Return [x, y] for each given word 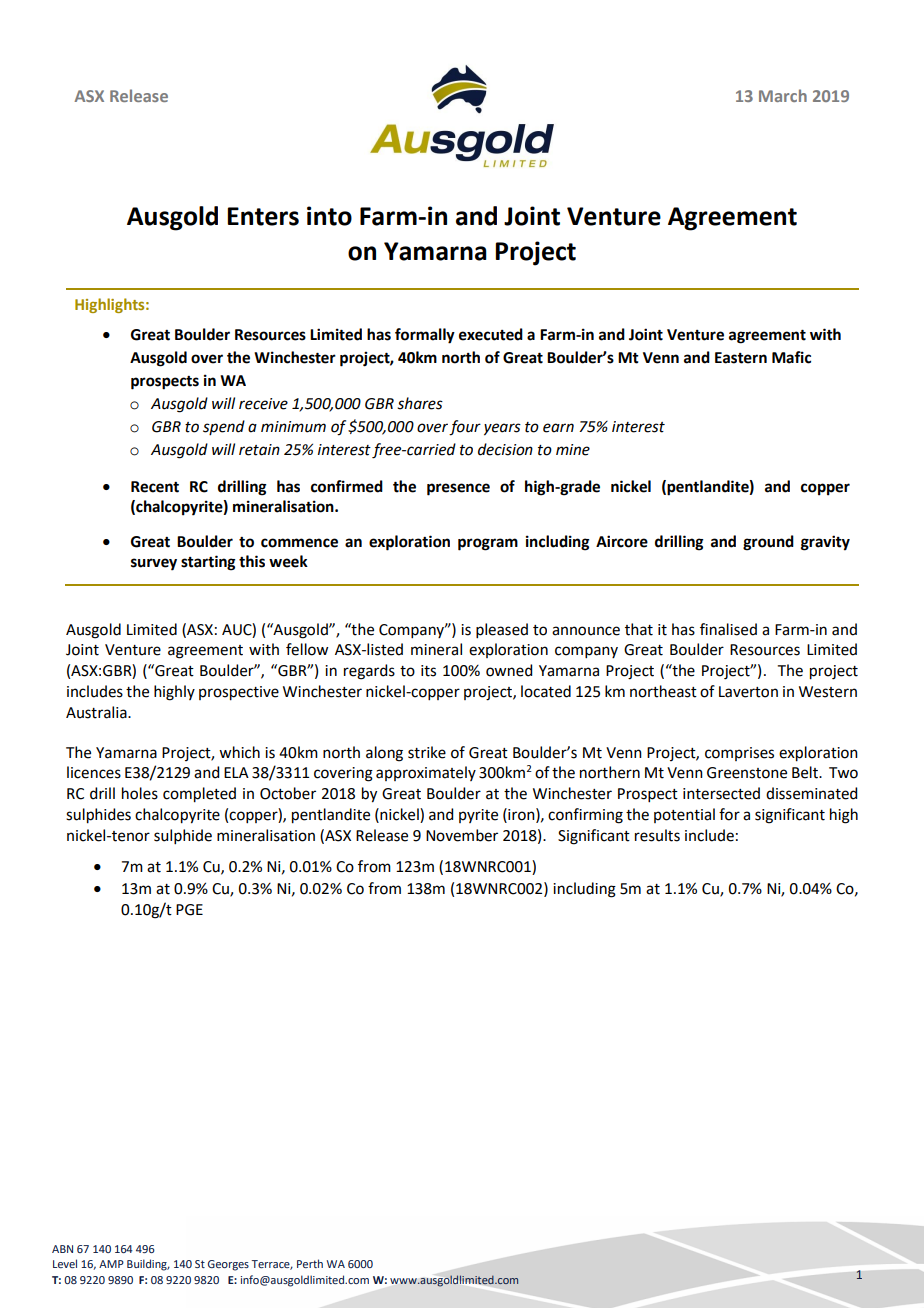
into [329, 216]
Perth [310, 1263]
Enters [263, 216]
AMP [111, 1264]
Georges [228, 1265]
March [783, 95]
